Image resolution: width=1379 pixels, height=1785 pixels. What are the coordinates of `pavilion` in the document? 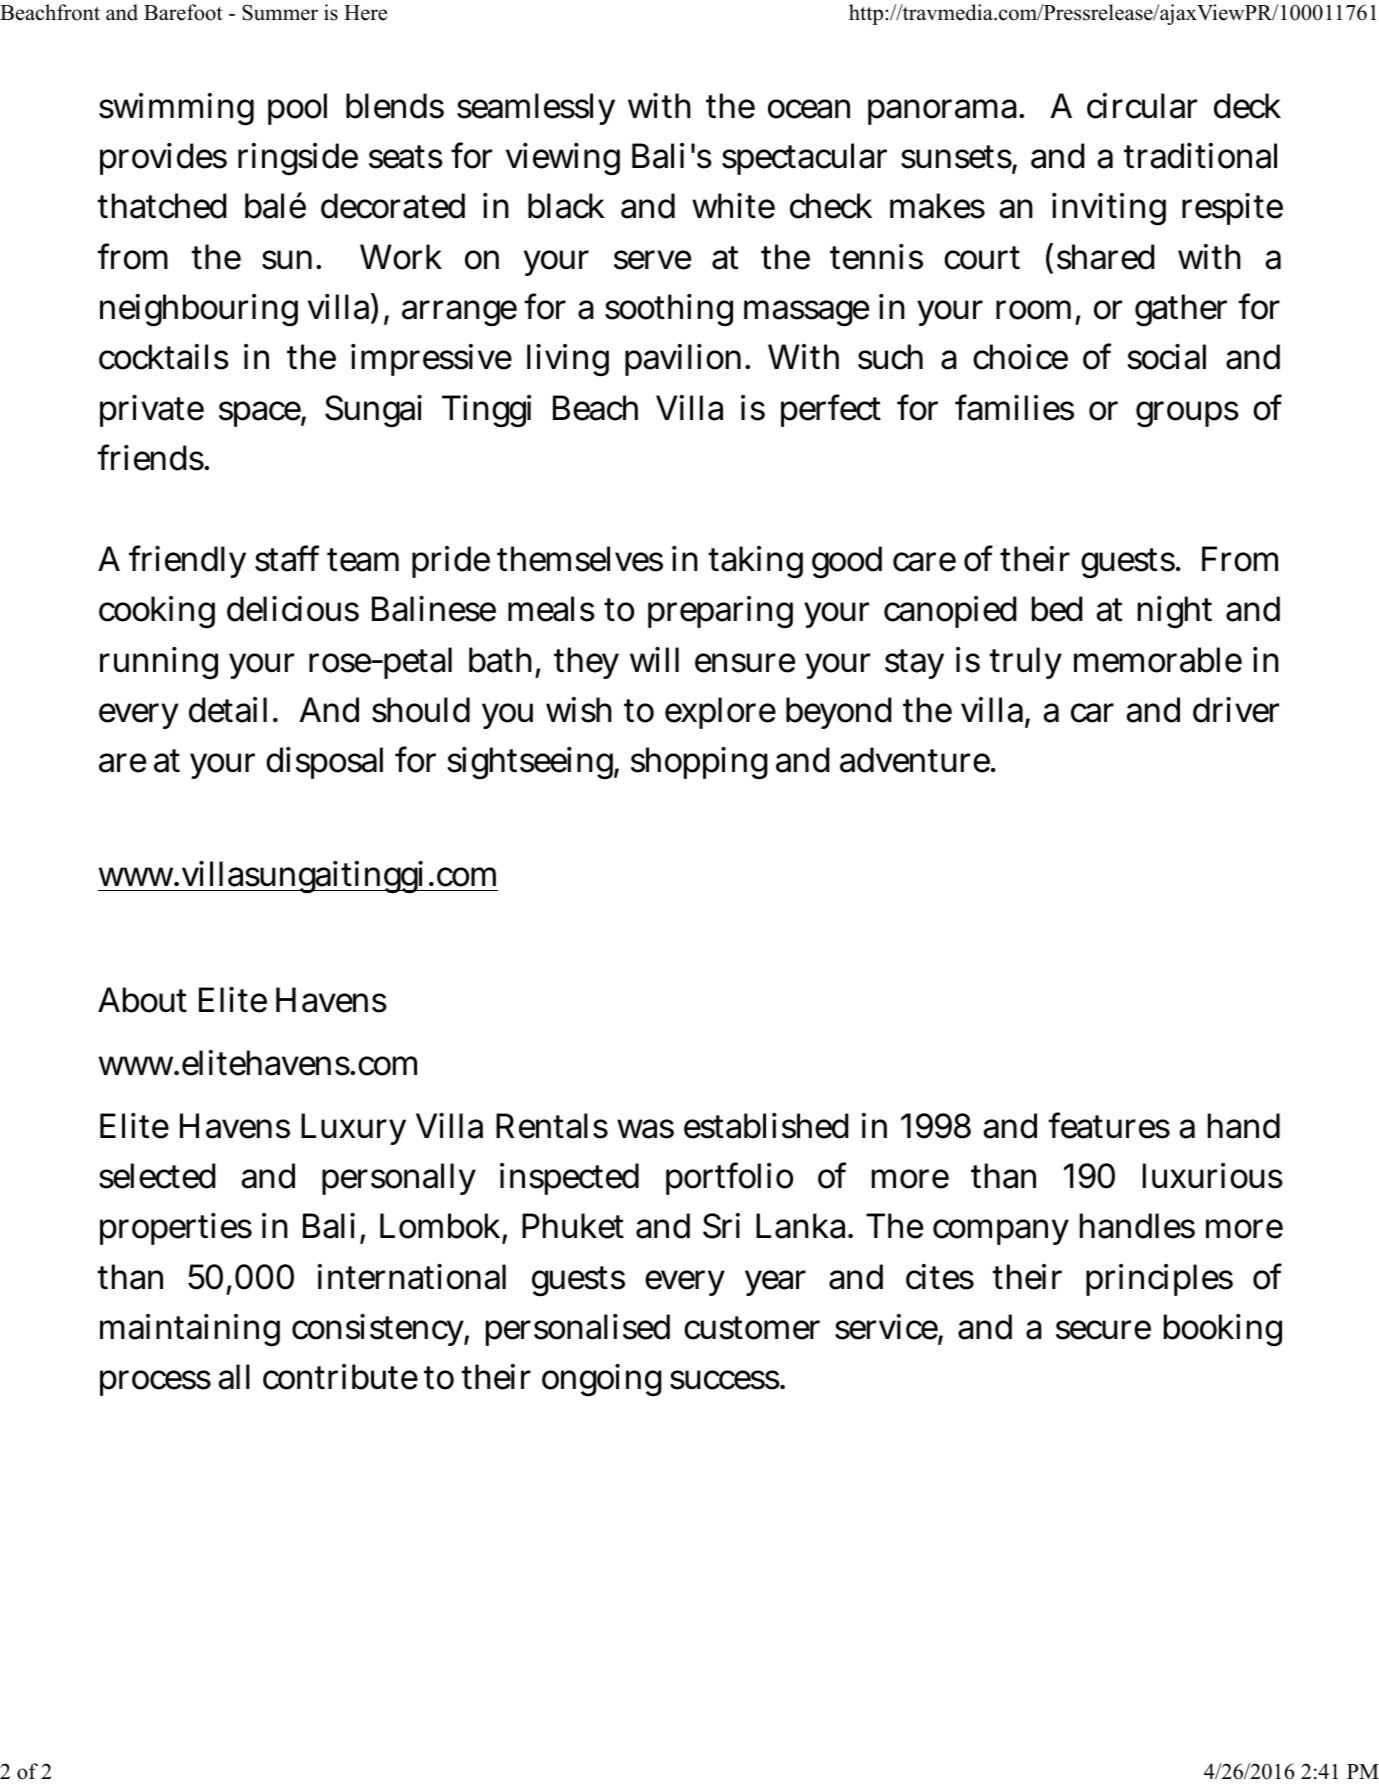 It's located at (683, 360).
